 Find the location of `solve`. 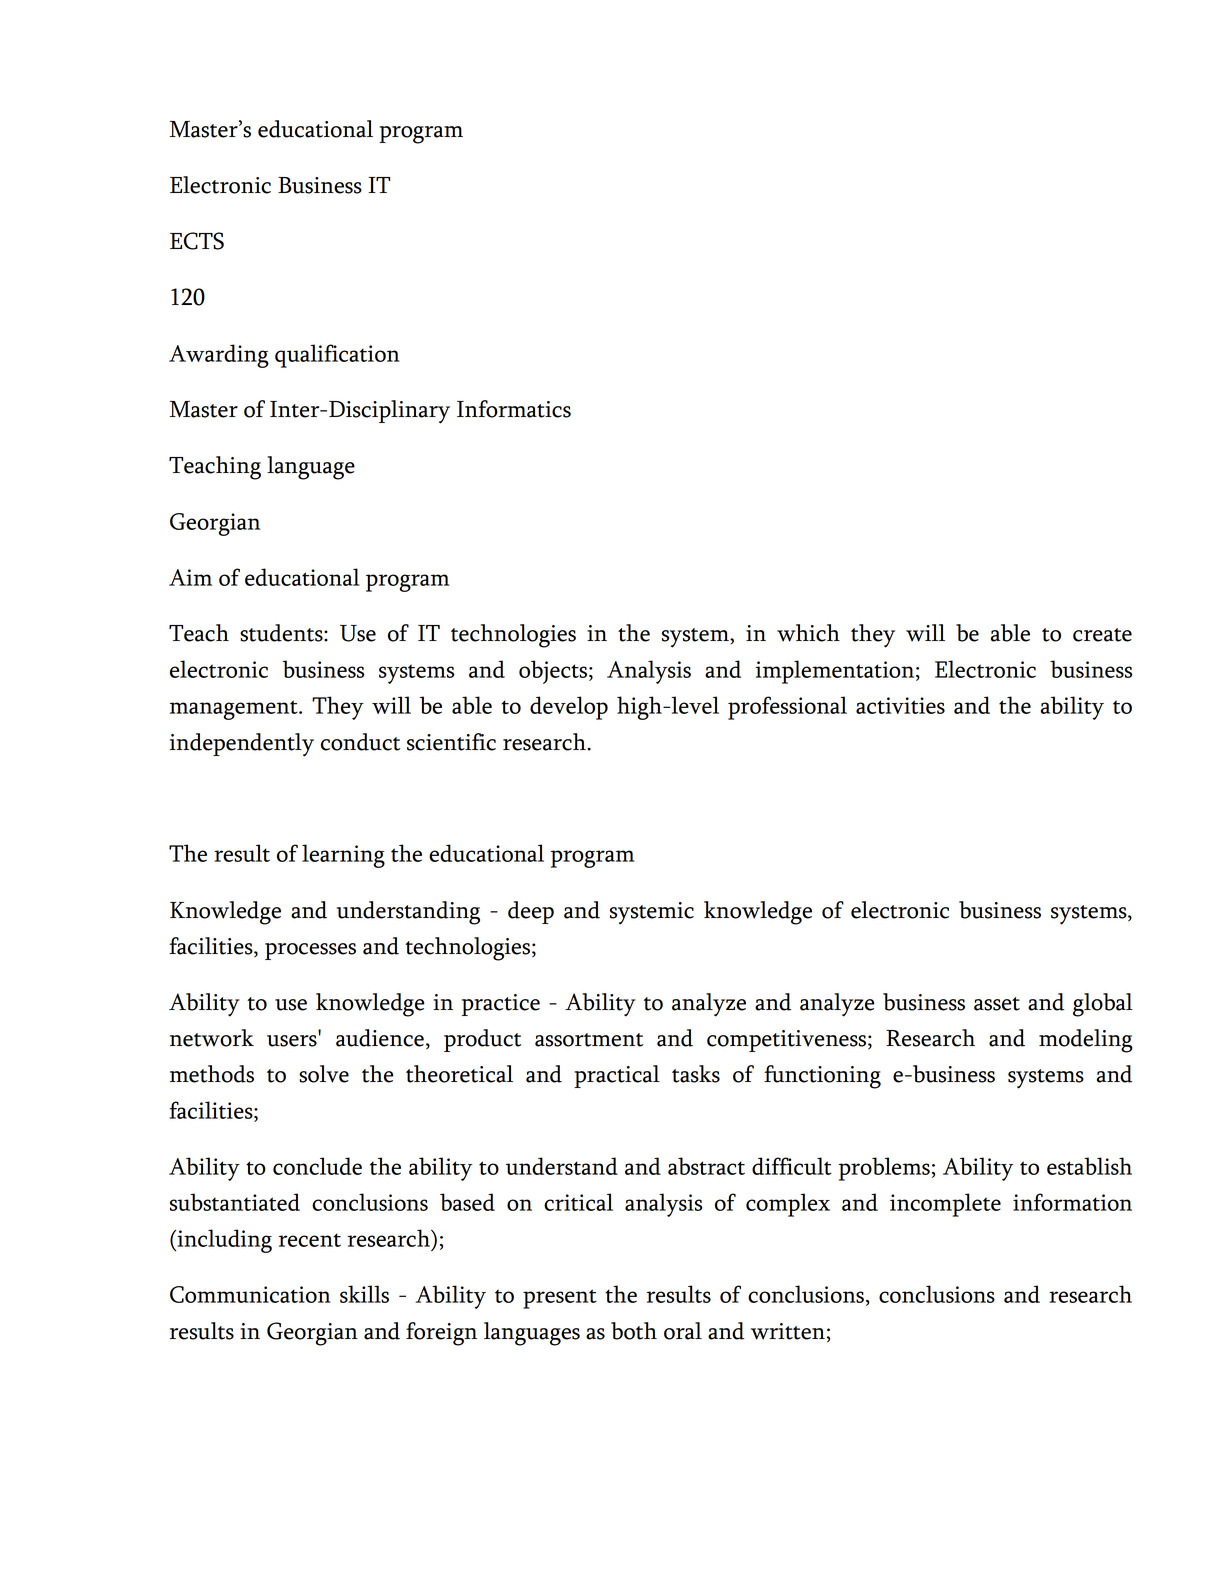

solve is located at coordinates (324, 1074).
